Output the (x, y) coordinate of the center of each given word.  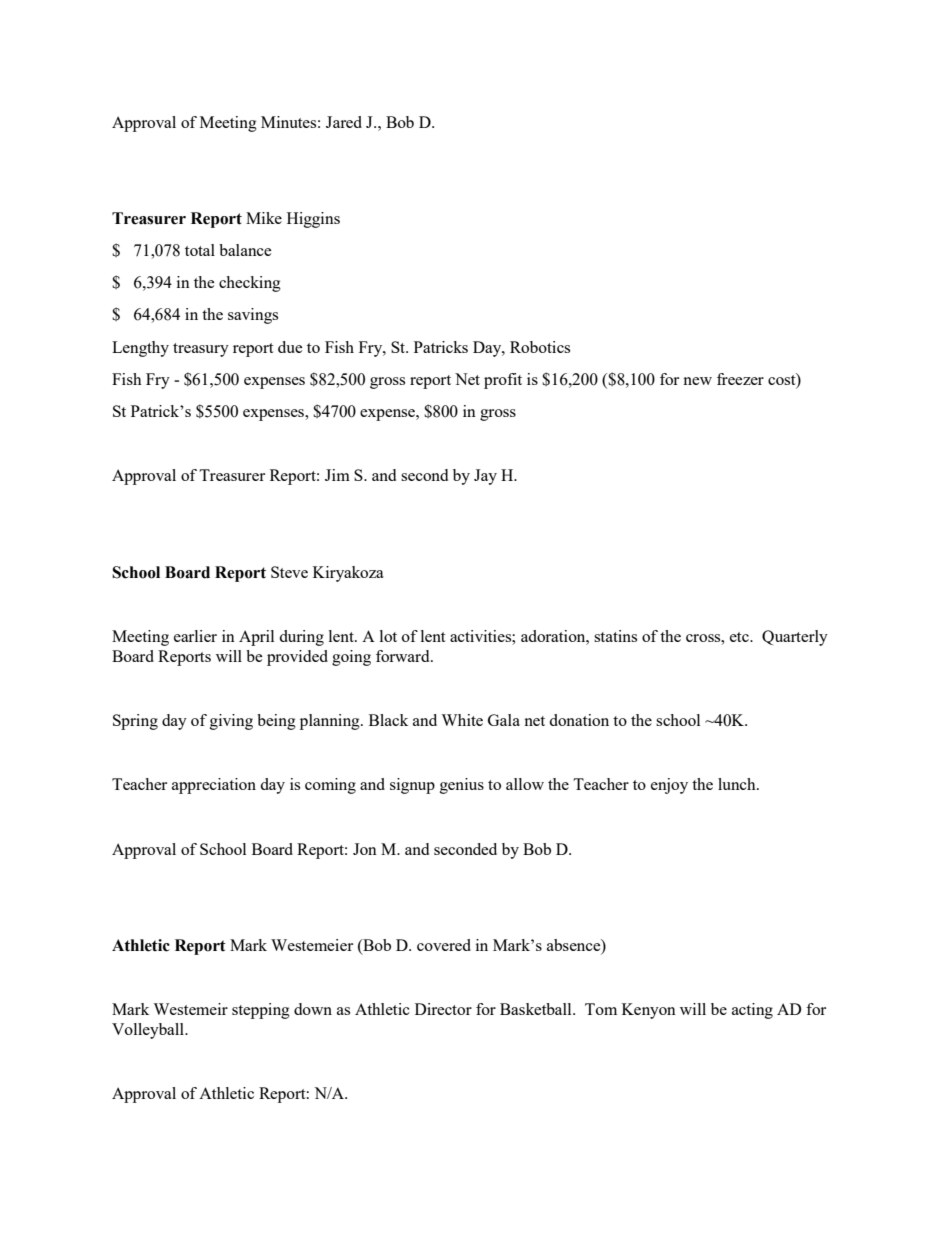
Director (443, 1009)
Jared (344, 122)
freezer (740, 379)
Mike (264, 218)
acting (752, 1011)
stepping (261, 1011)
